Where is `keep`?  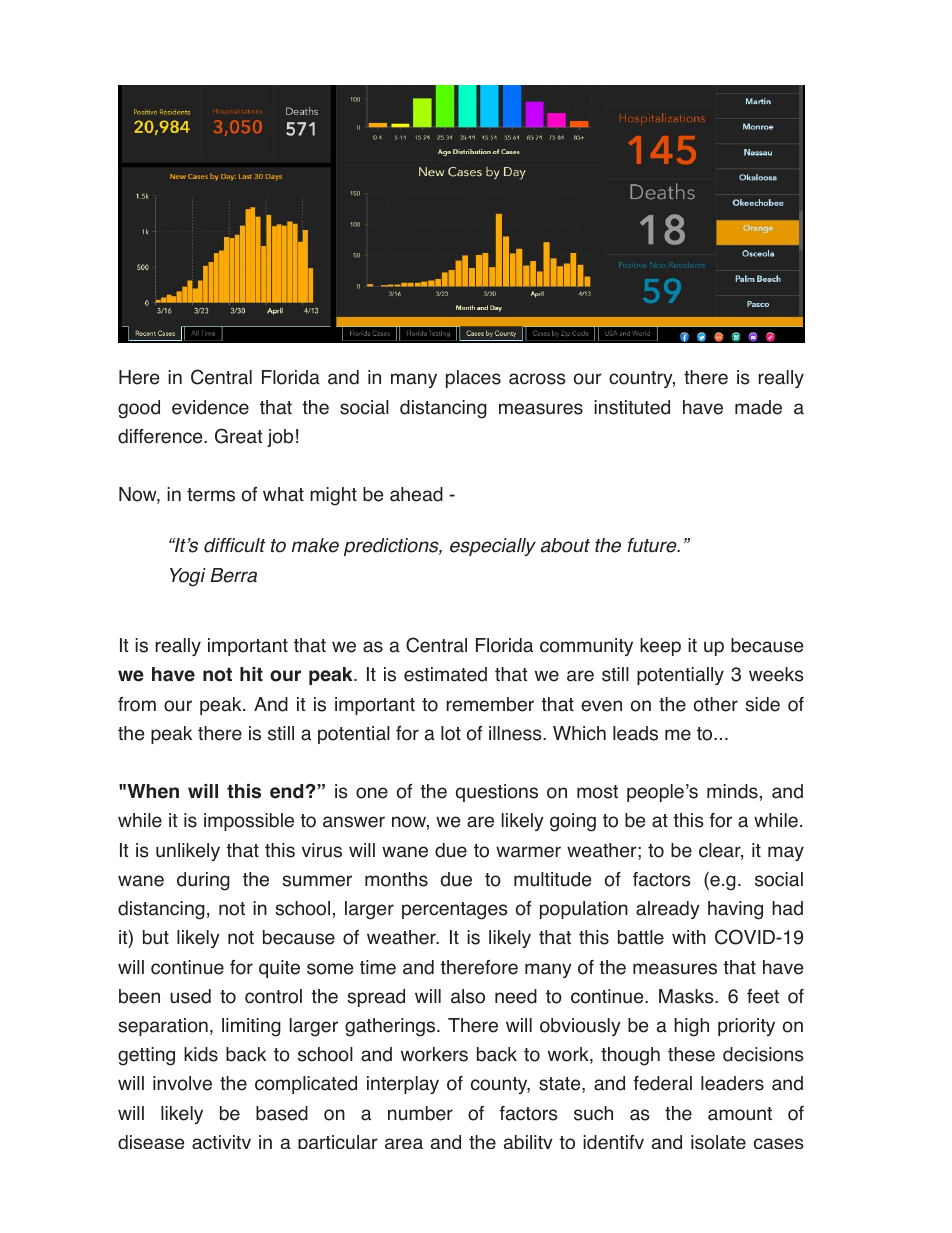
keep is located at coordinates (660, 647).
